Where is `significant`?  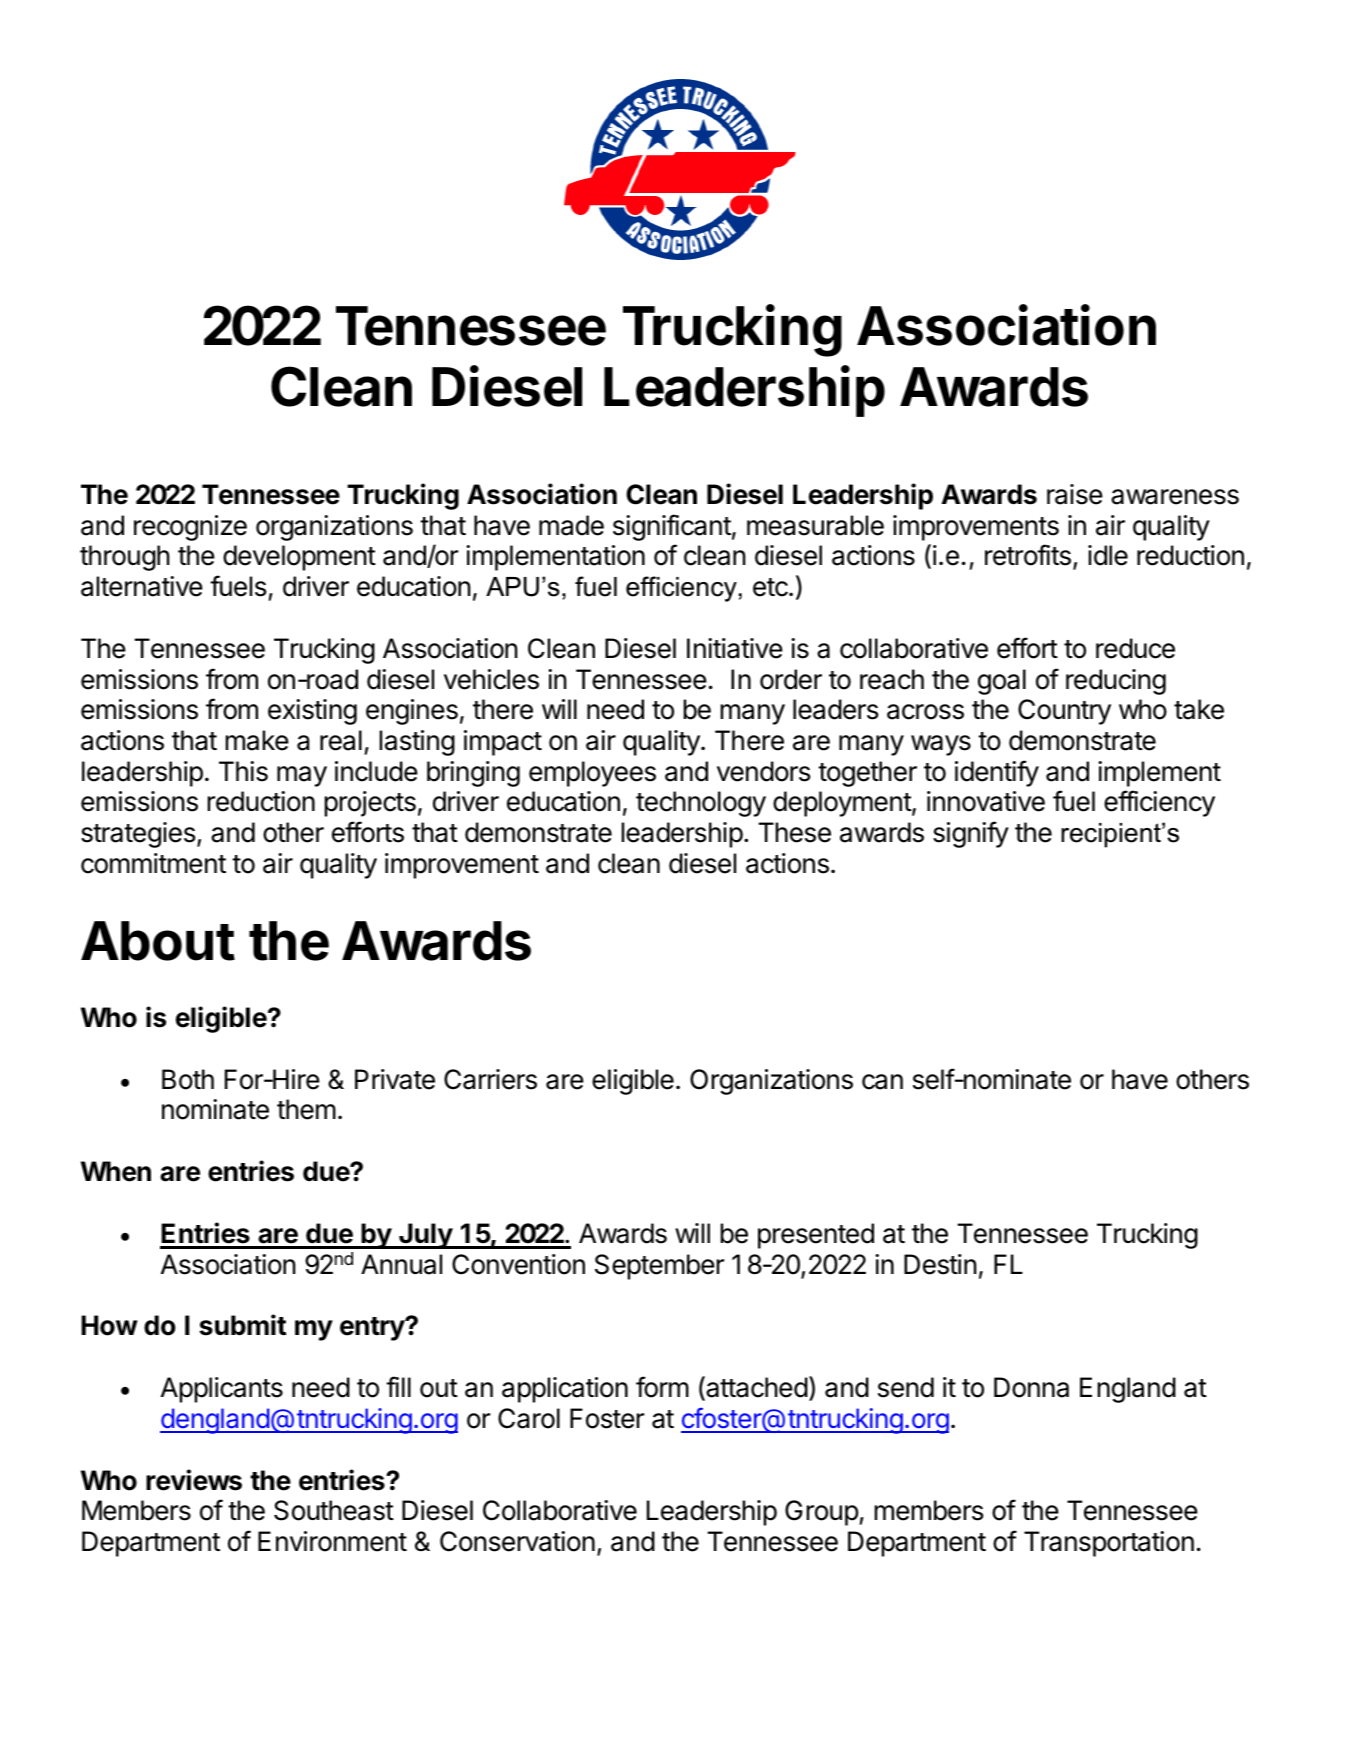 significant is located at coordinates (672, 527).
